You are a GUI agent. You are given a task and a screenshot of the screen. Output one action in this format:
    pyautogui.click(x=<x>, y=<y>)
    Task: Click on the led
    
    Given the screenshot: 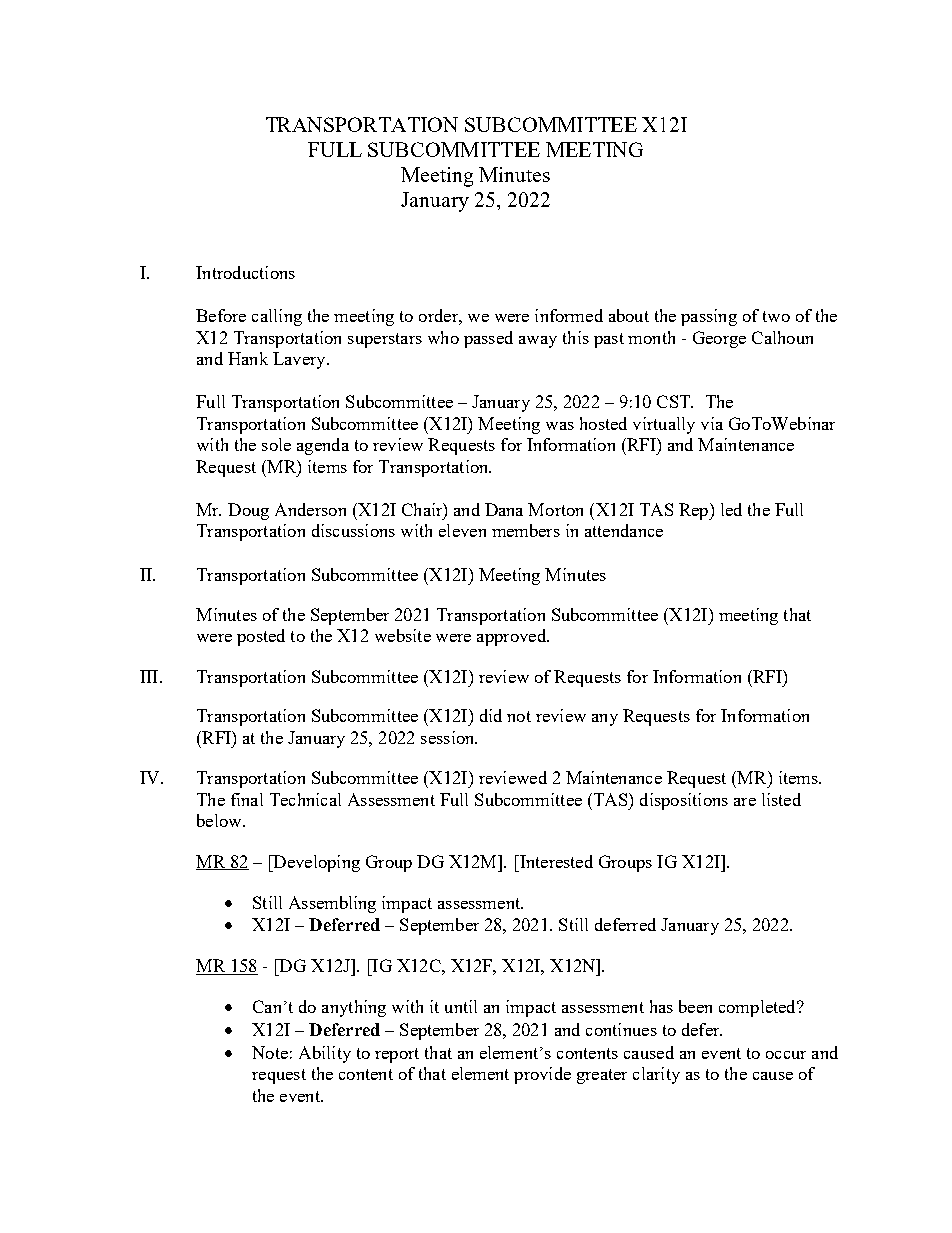 What is the action you would take?
    pyautogui.click(x=731, y=509)
